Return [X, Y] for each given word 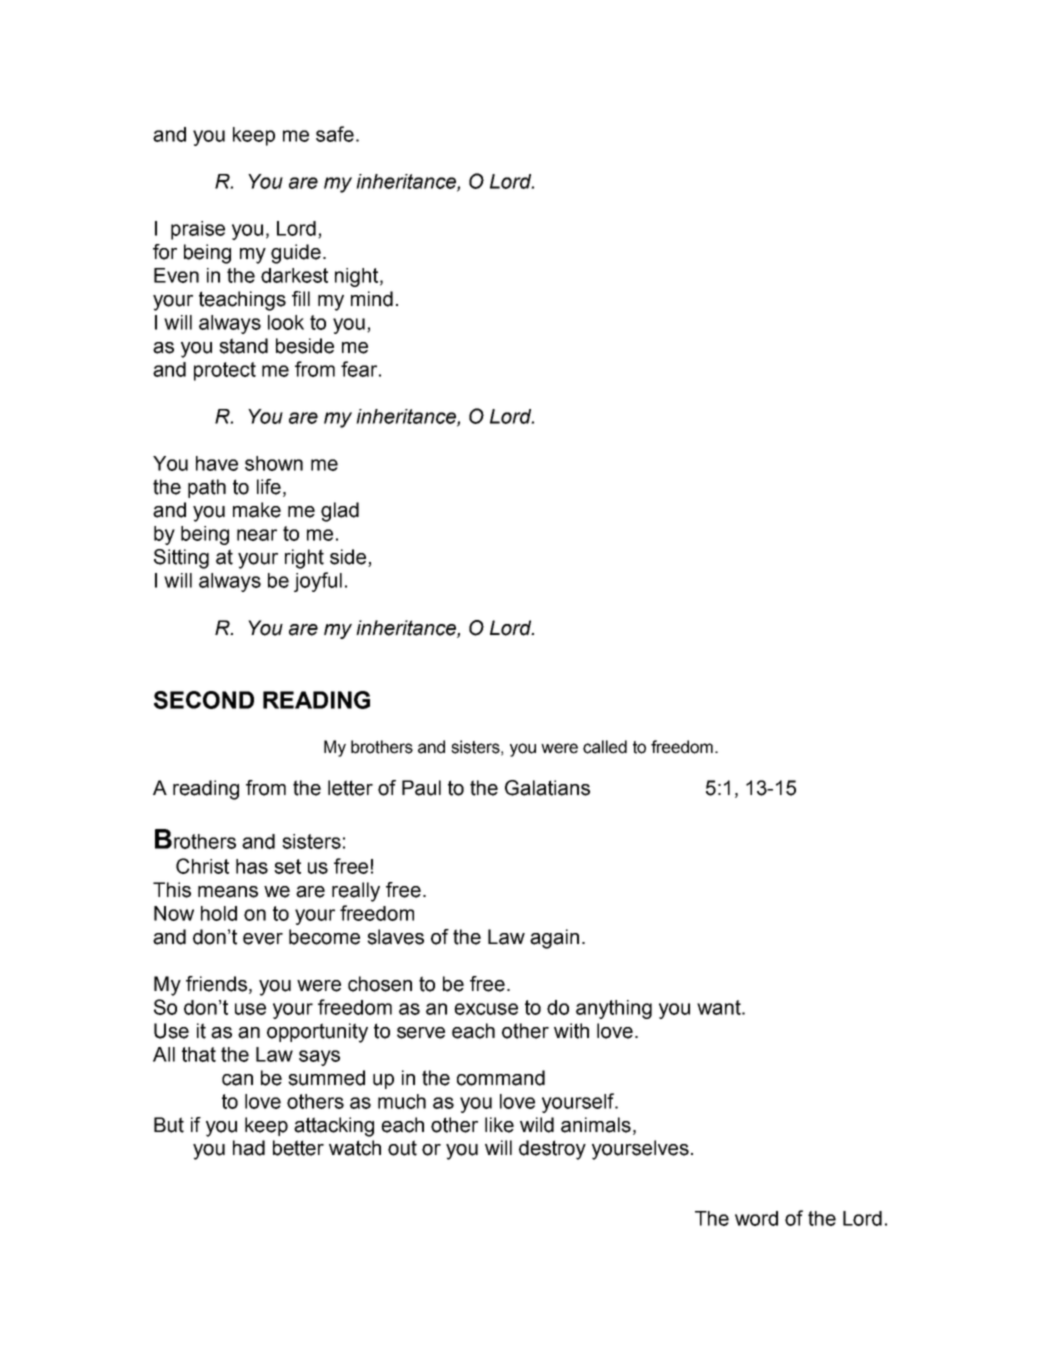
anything [614, 1009]
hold [219, 913]
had [249, 1148]
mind [372, 299]
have [217, 463]
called [605, 747]
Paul [421, 788]
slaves [395, 937]
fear [360, 369]
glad [340, 512]
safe [335, 134]
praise [198, 230]
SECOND [204, 700]
